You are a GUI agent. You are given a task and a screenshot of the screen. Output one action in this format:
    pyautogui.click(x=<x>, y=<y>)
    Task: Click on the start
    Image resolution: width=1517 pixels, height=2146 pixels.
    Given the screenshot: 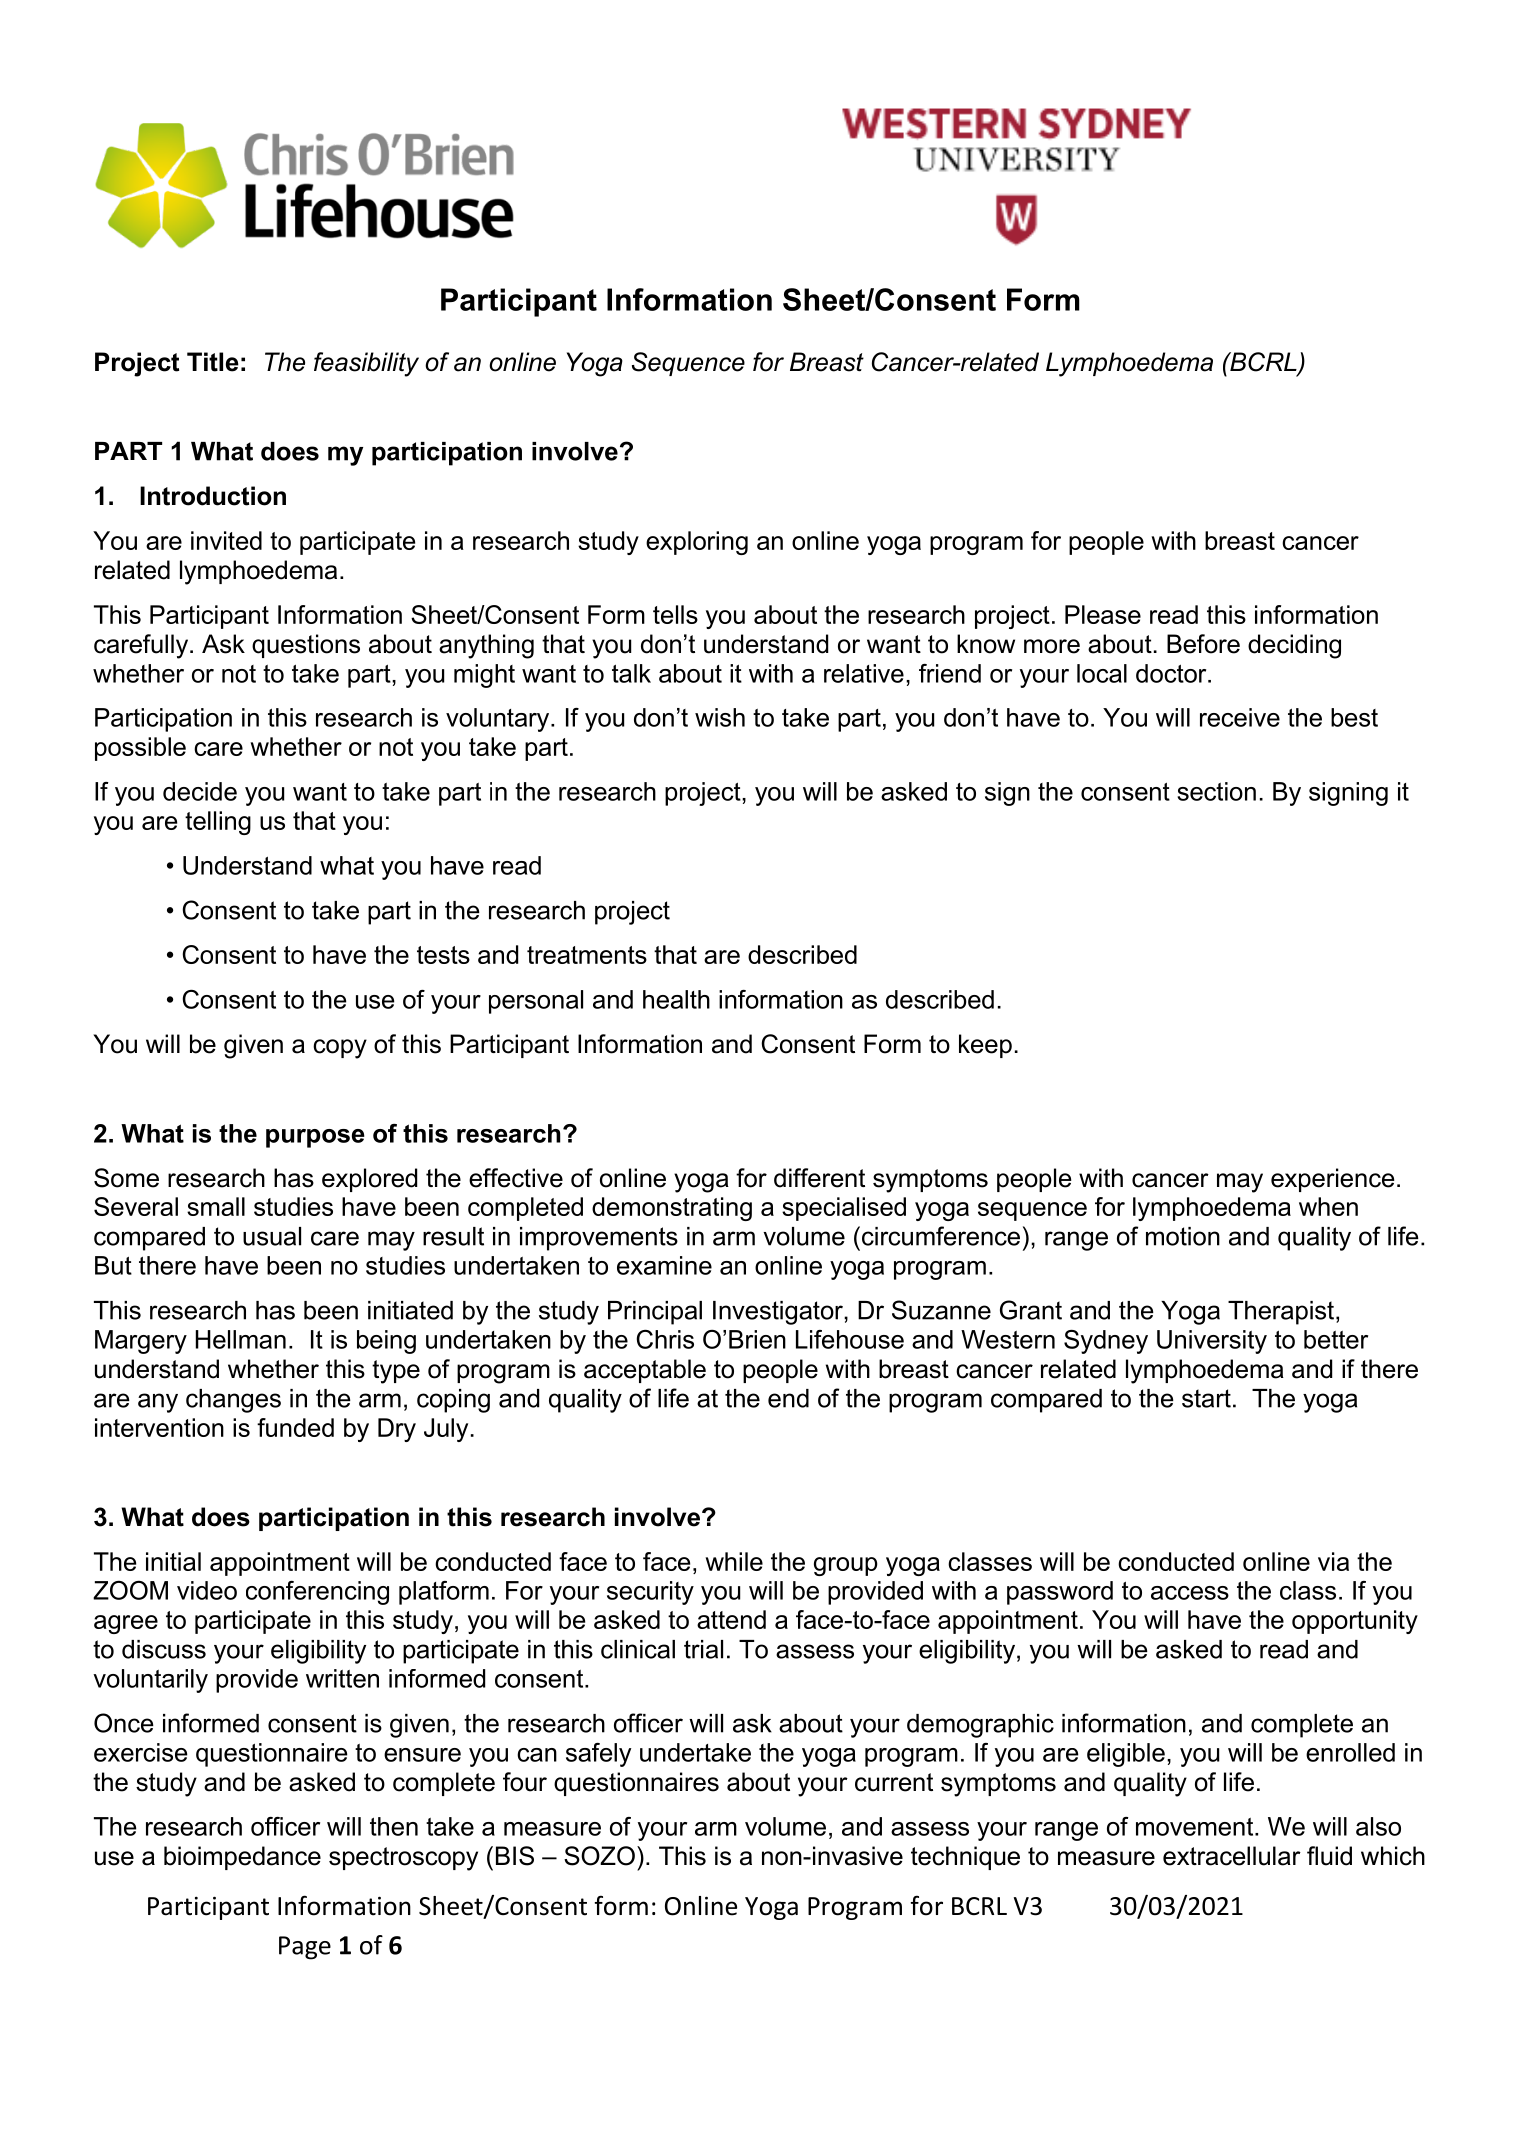 What is the action you would take?
    pyautogui.click(x=1206, y=1398)
